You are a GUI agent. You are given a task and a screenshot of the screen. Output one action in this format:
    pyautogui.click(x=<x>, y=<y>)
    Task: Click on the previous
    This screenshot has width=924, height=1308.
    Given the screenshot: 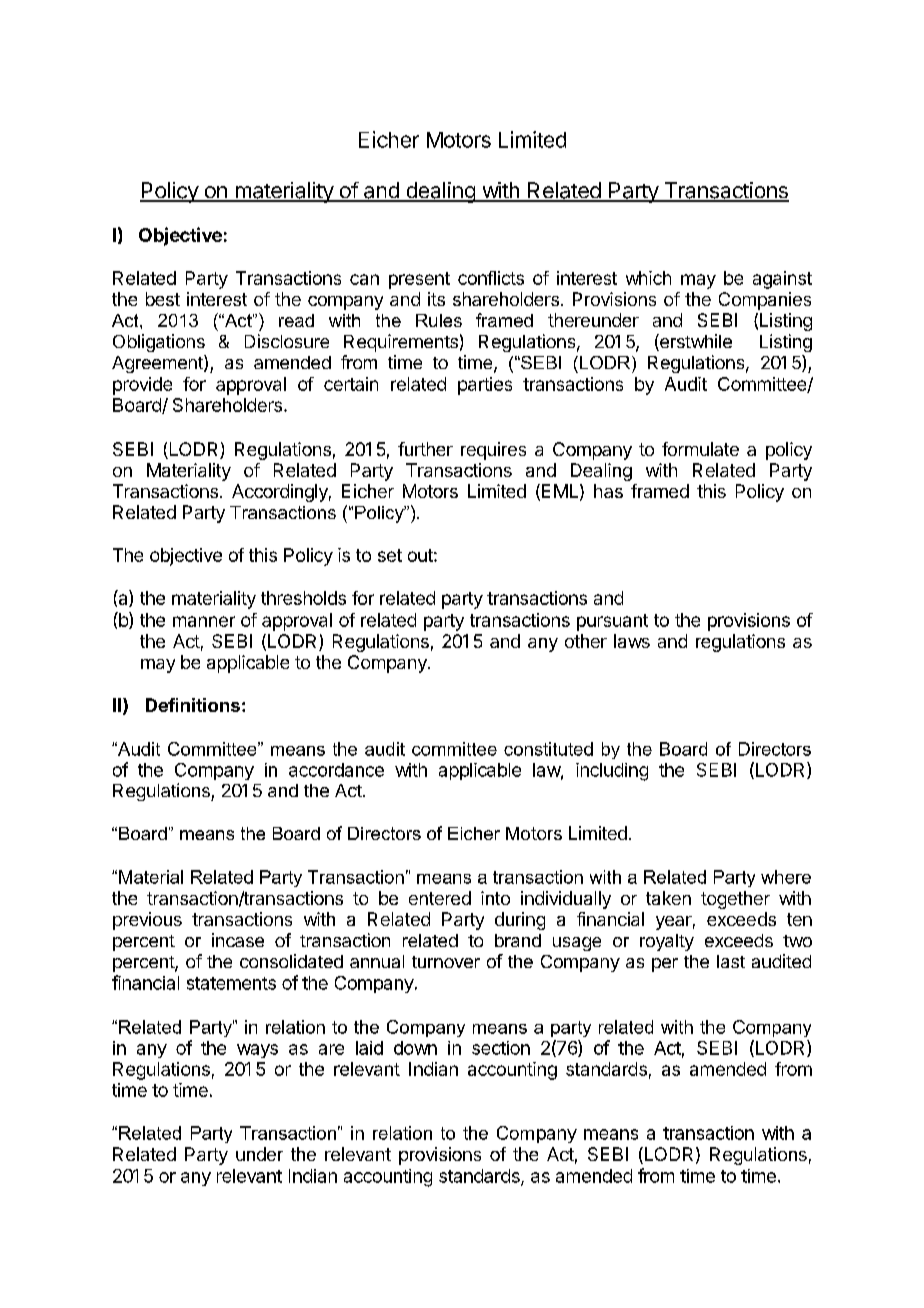 What is the action you would take?
    pyautogui.click(x=147, y=921)
